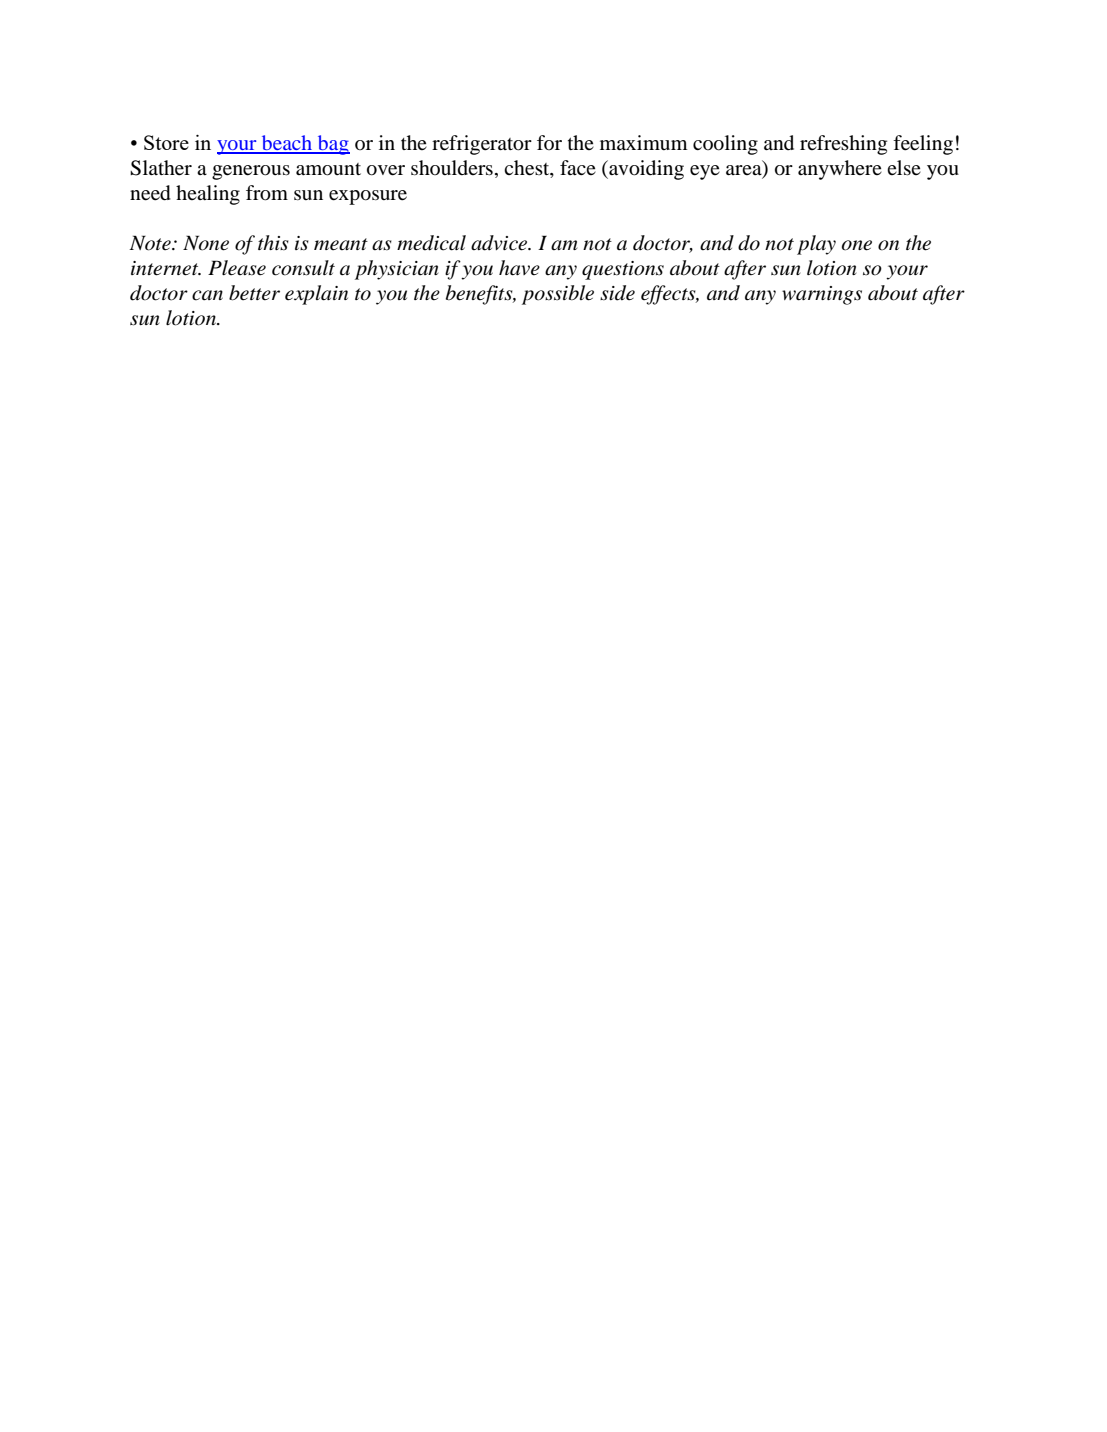 The image size is (1107, 1432). Describe the element at coordinates (254, 293) in the screenshot. I see `better` at that location.
